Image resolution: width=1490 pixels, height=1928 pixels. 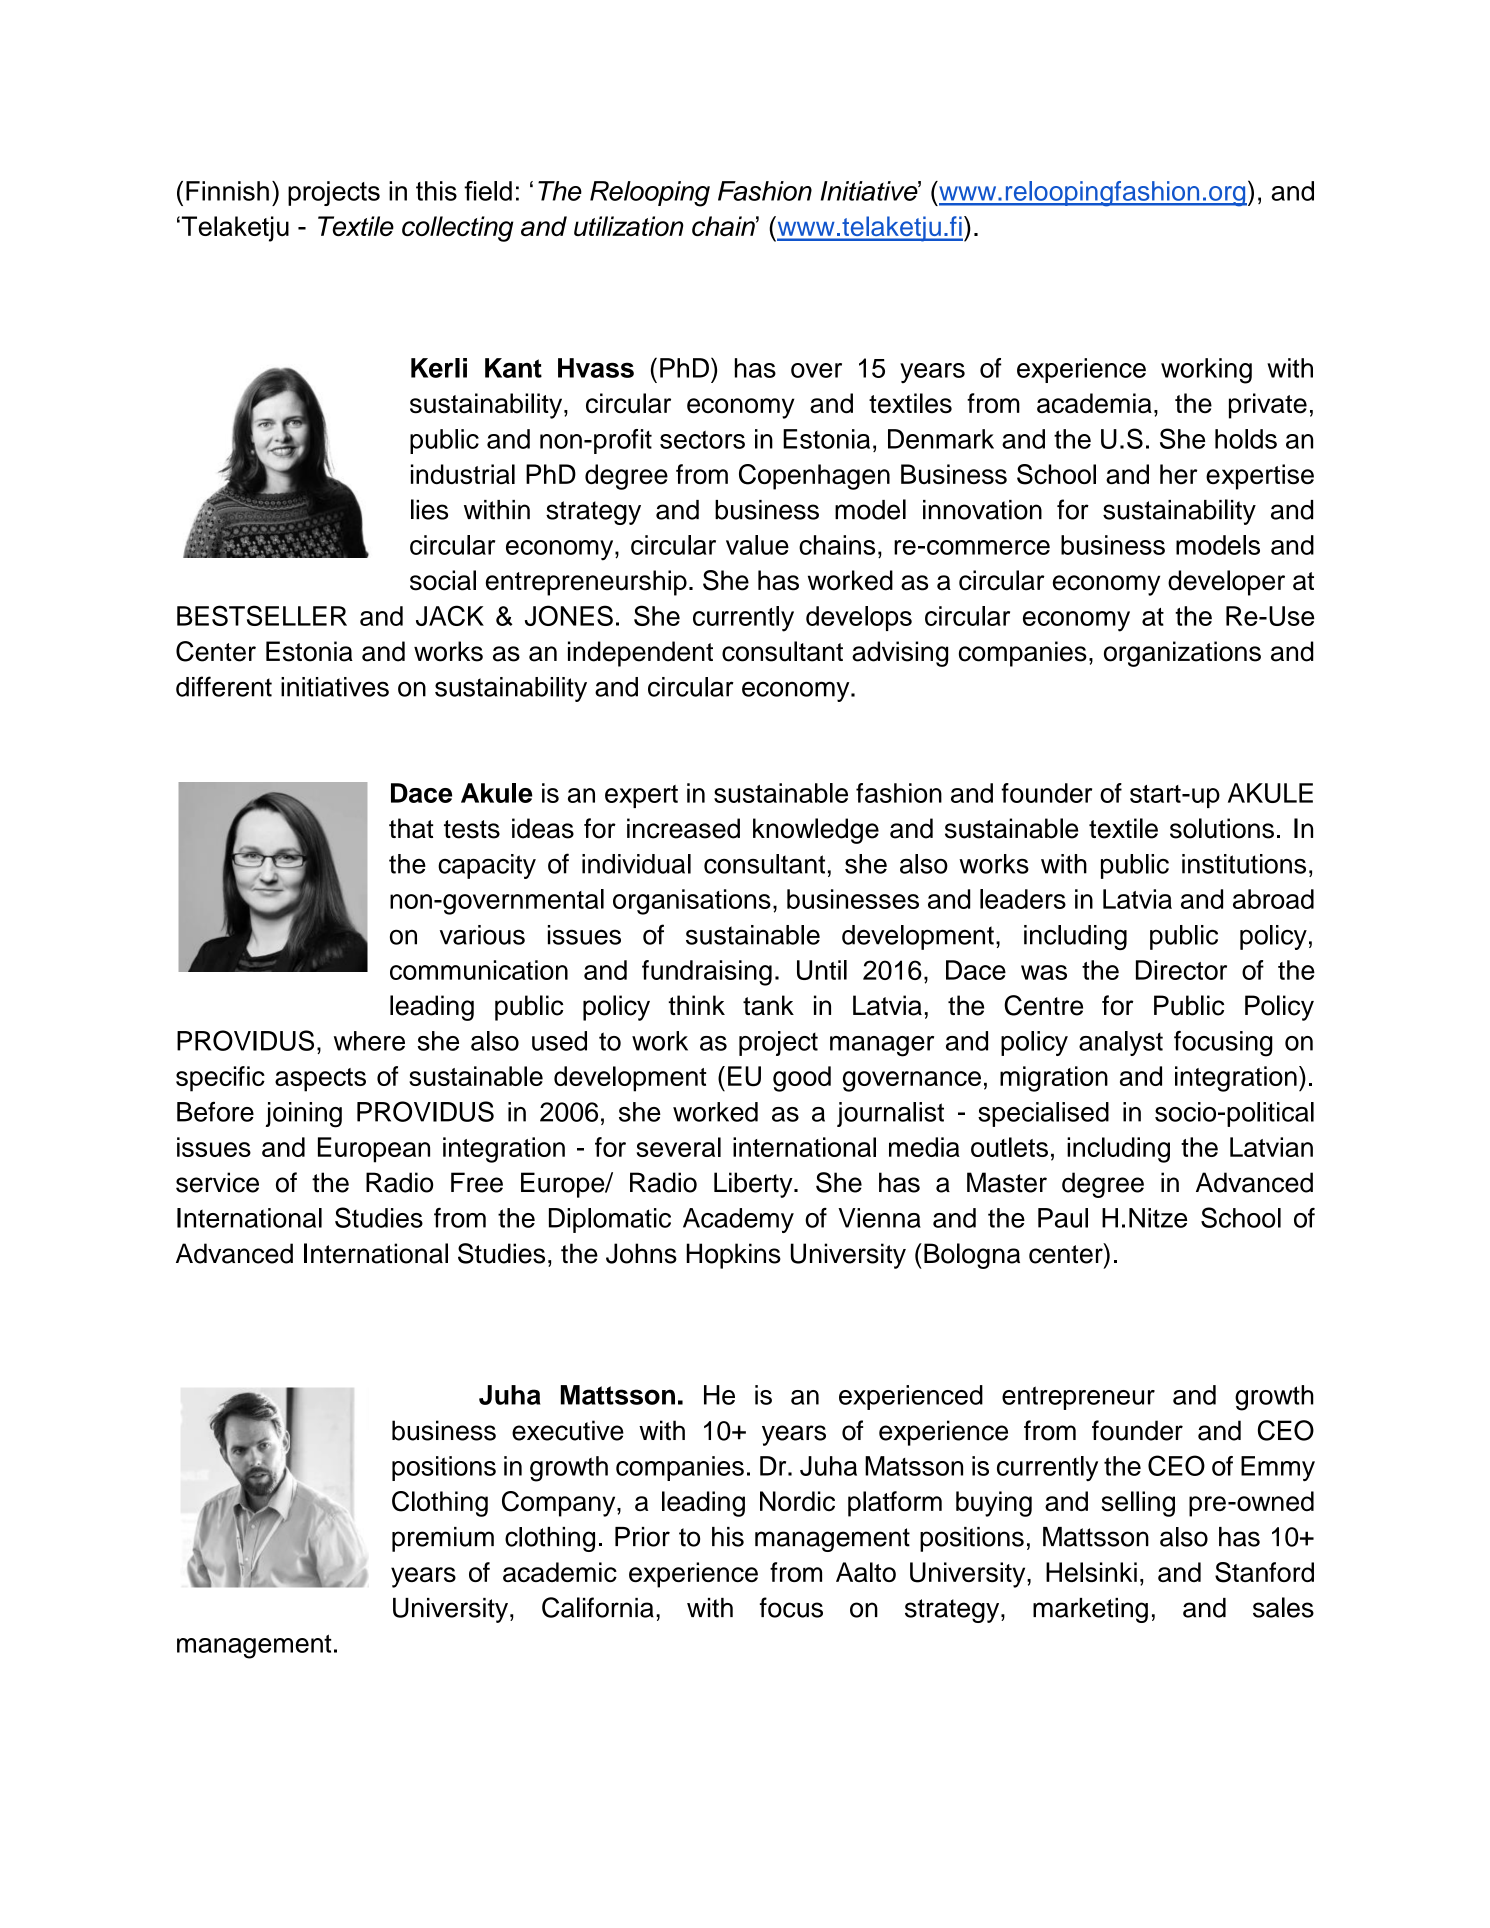 I want to click on institutions, so click(x=1244, y=864).
